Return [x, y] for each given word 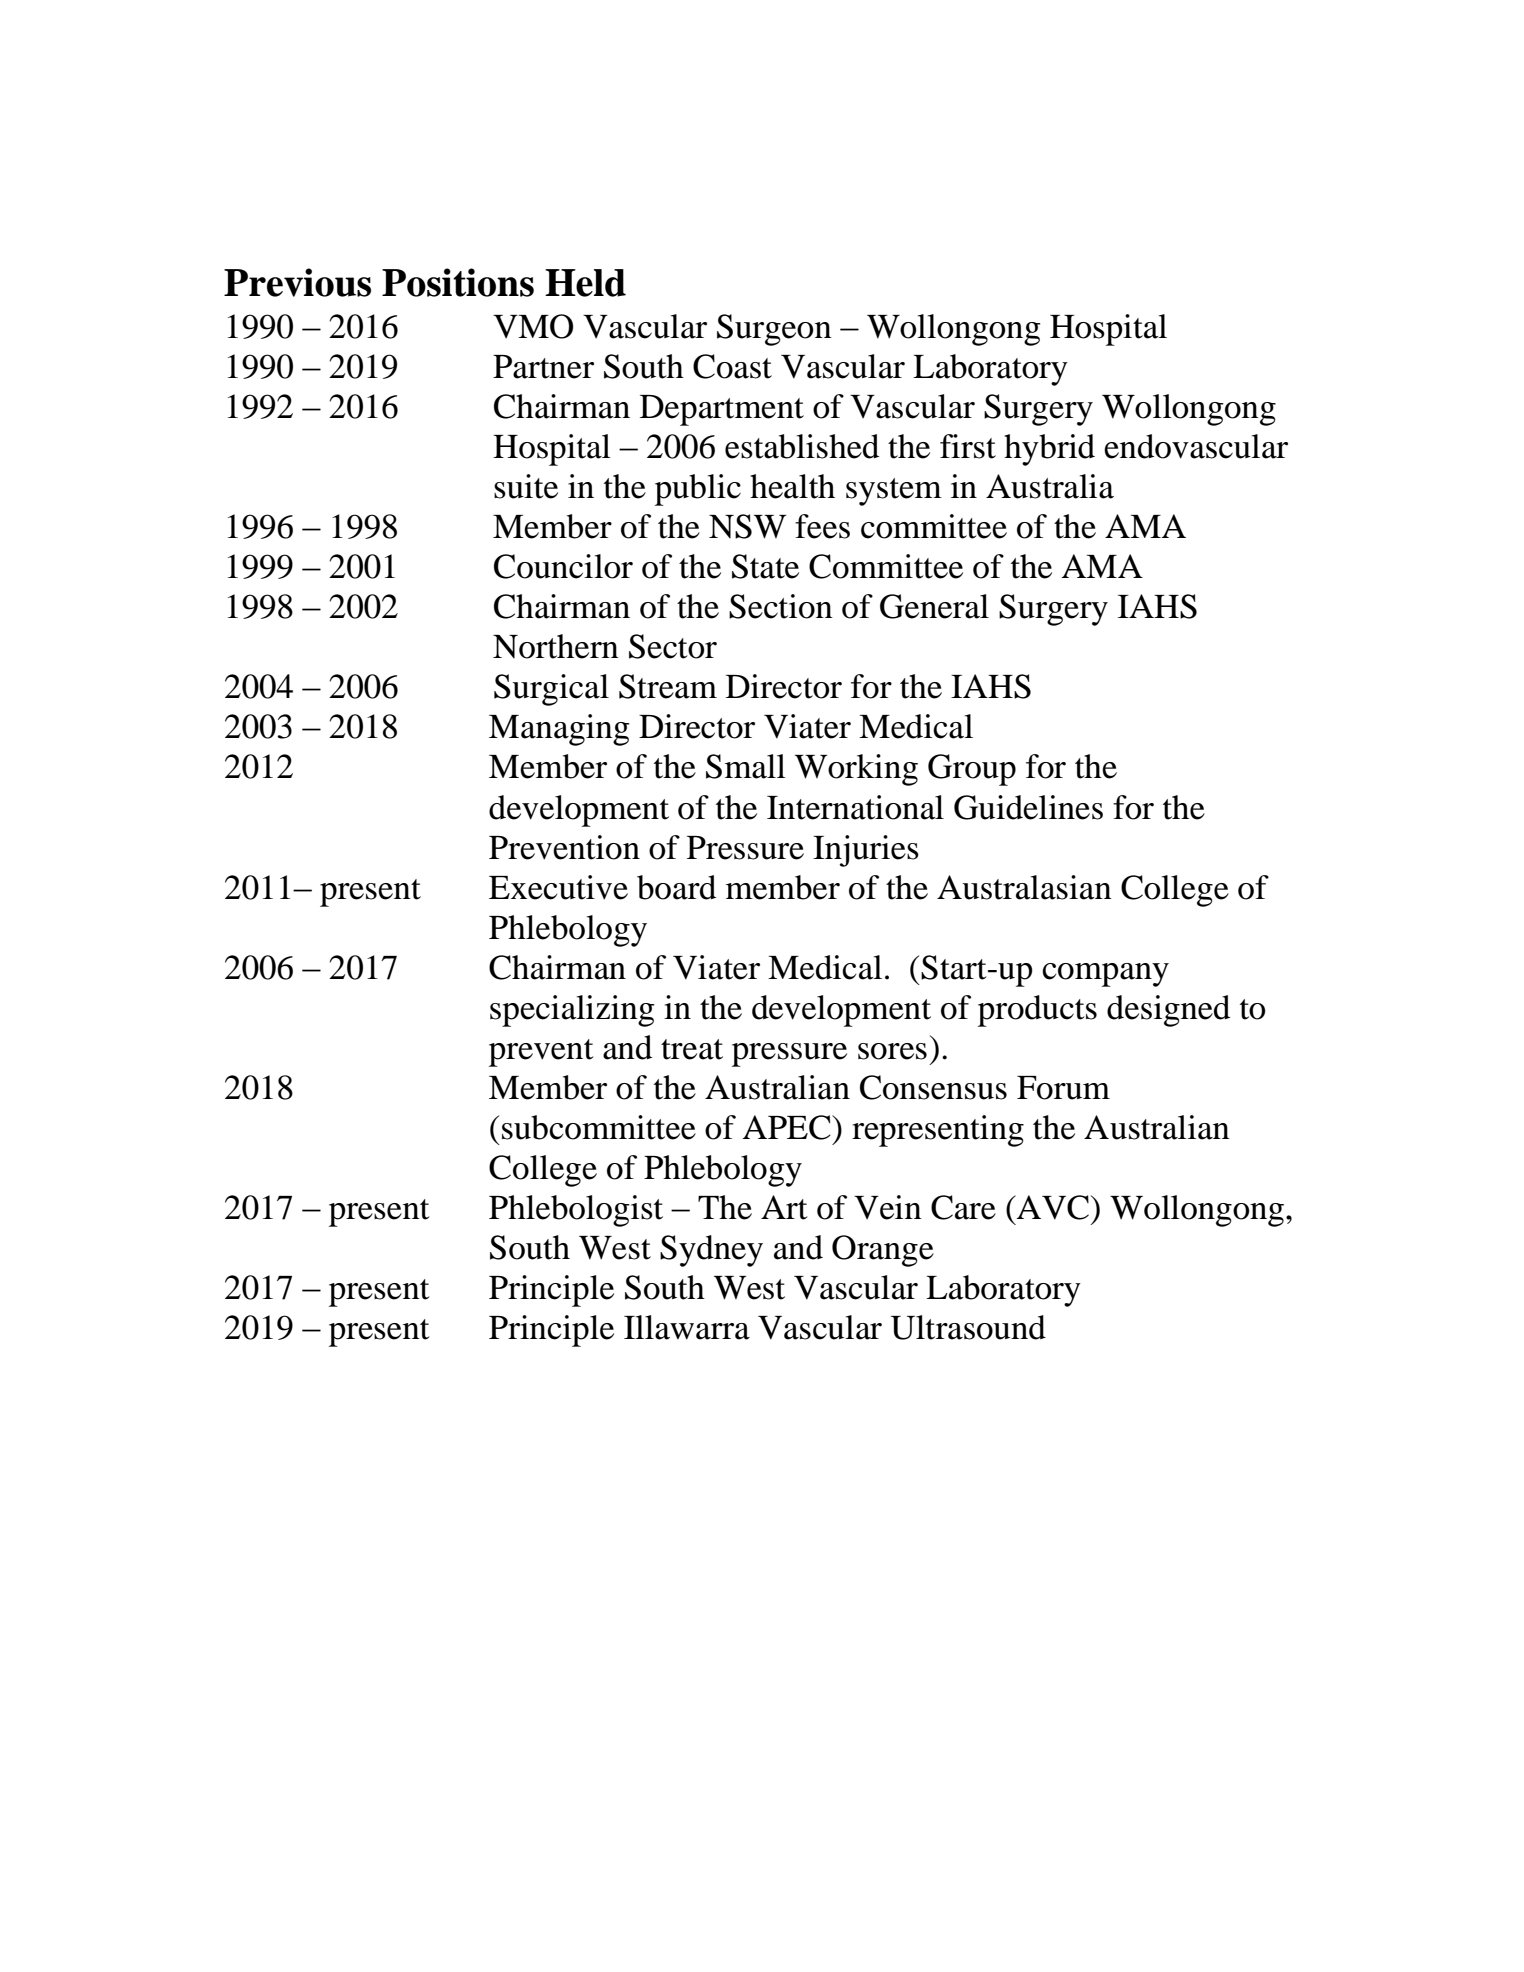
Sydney [711, 1251]
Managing [559, 730]
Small [746, 766]
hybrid [1049, 450]
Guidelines [1028, 807]
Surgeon [774, 330]
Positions [458, 282]
